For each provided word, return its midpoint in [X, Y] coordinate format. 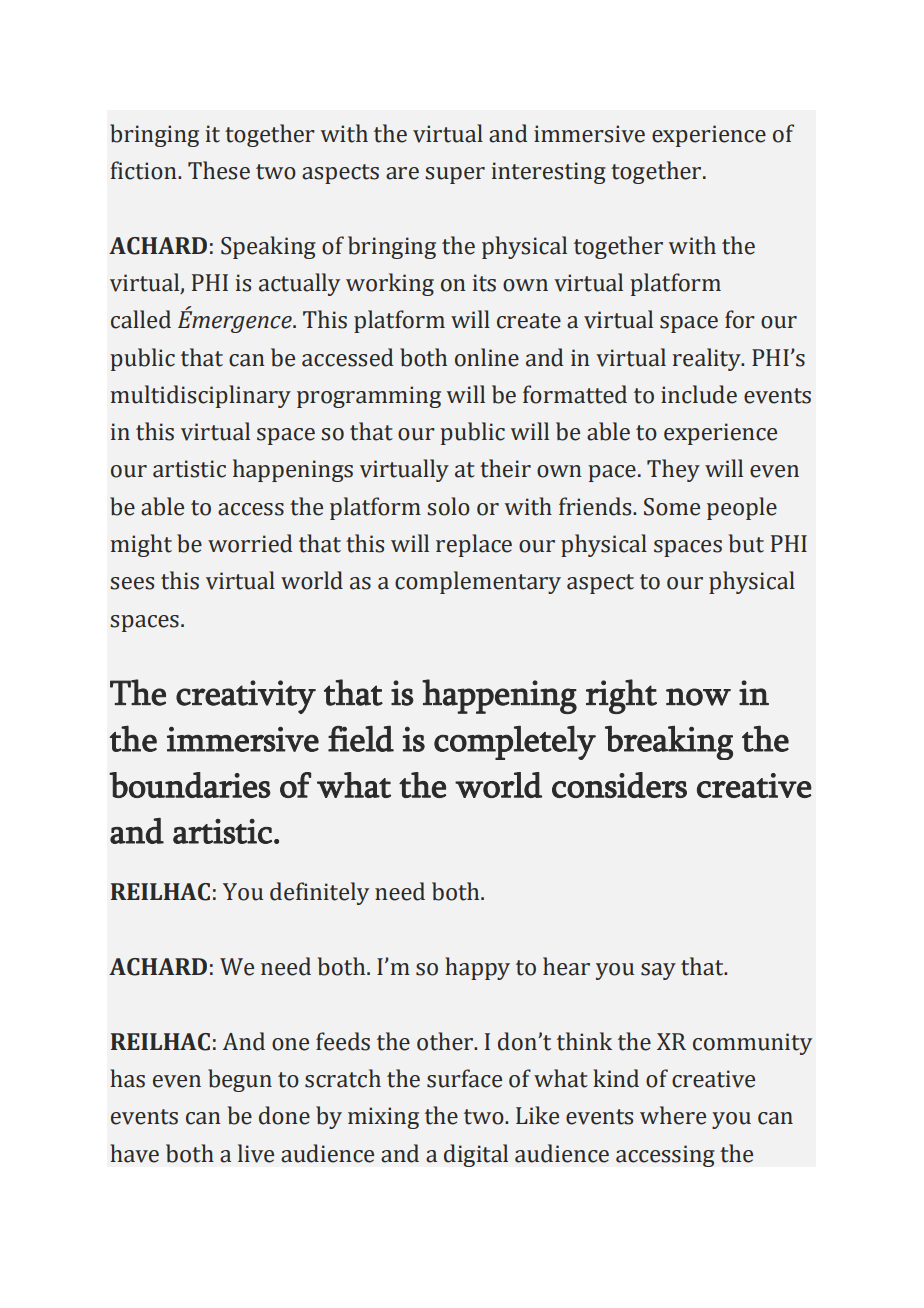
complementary [478, 582]
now [698, 697]
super [455, 175]
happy [477, 968]
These [219, 170]
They [673, 470]
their [505, 468]
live [256, 1153]
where [673, 1115]
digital [476, 1155]
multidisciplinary [200, 396]
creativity [246, 697]
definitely [319, 893]
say [658, 971]
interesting [548, 173]
